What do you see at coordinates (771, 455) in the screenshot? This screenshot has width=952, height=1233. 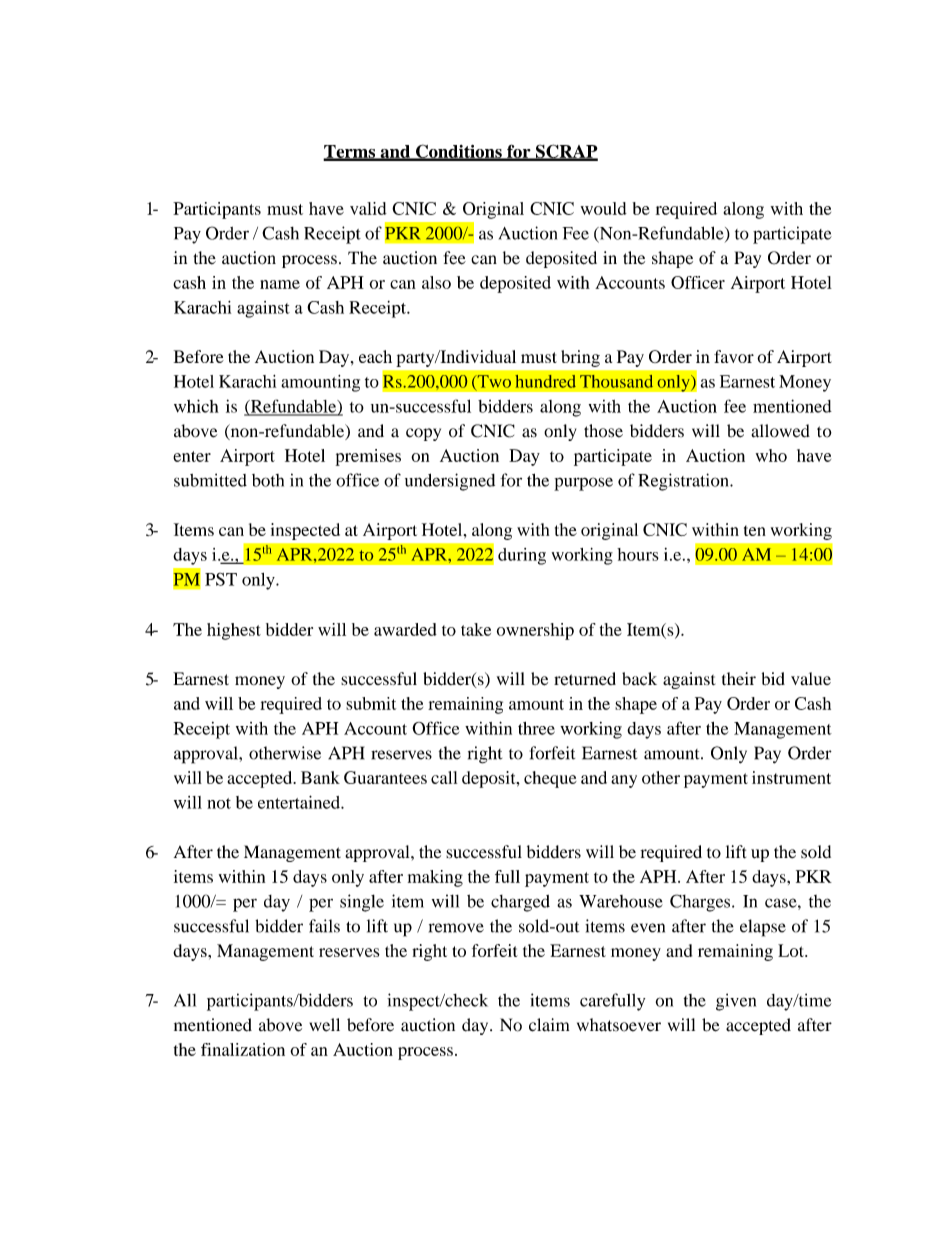 I see `who` at bounding box center [771, 455].
